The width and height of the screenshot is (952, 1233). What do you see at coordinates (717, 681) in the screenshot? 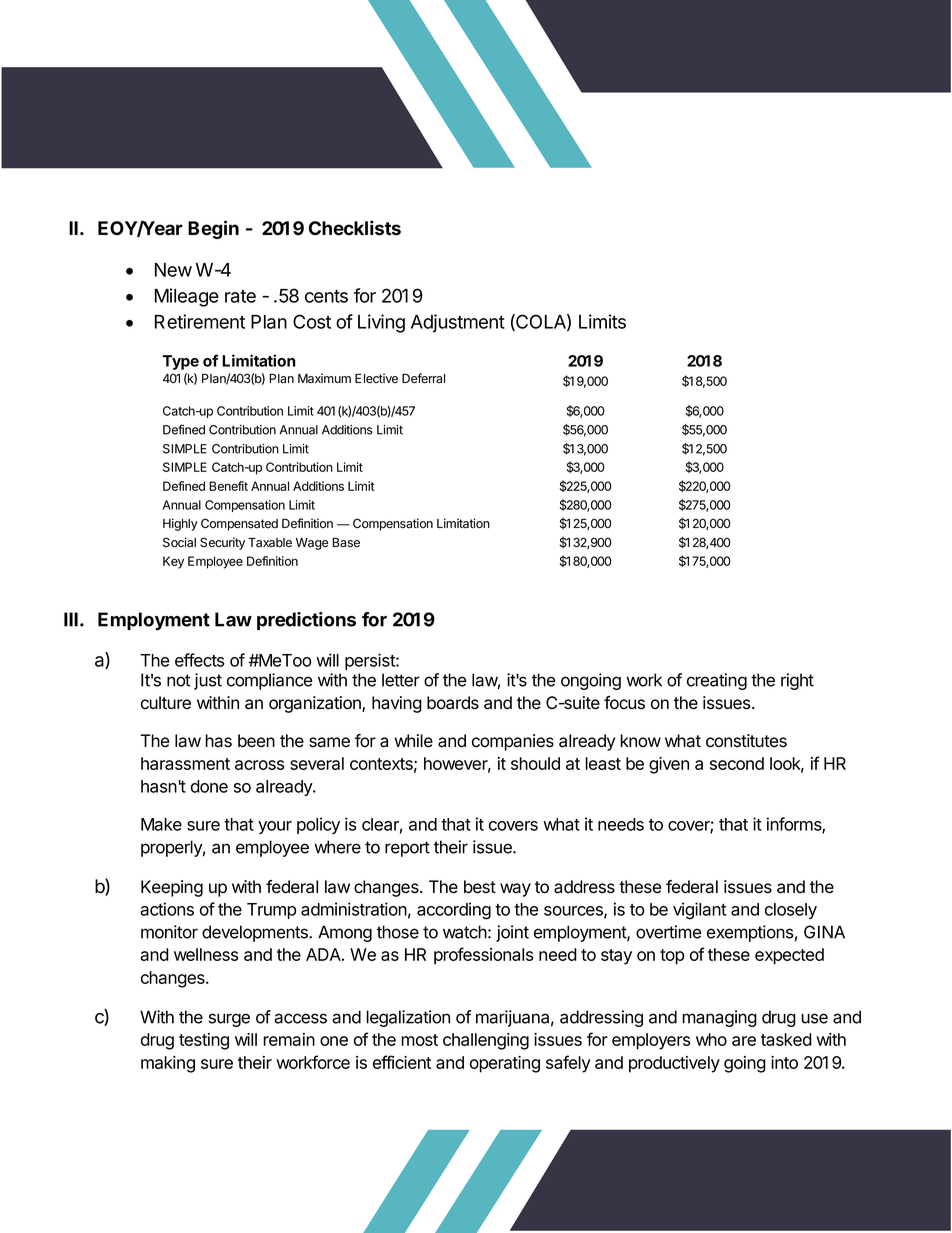
I see `creating` at bounding box center [717, 681].
